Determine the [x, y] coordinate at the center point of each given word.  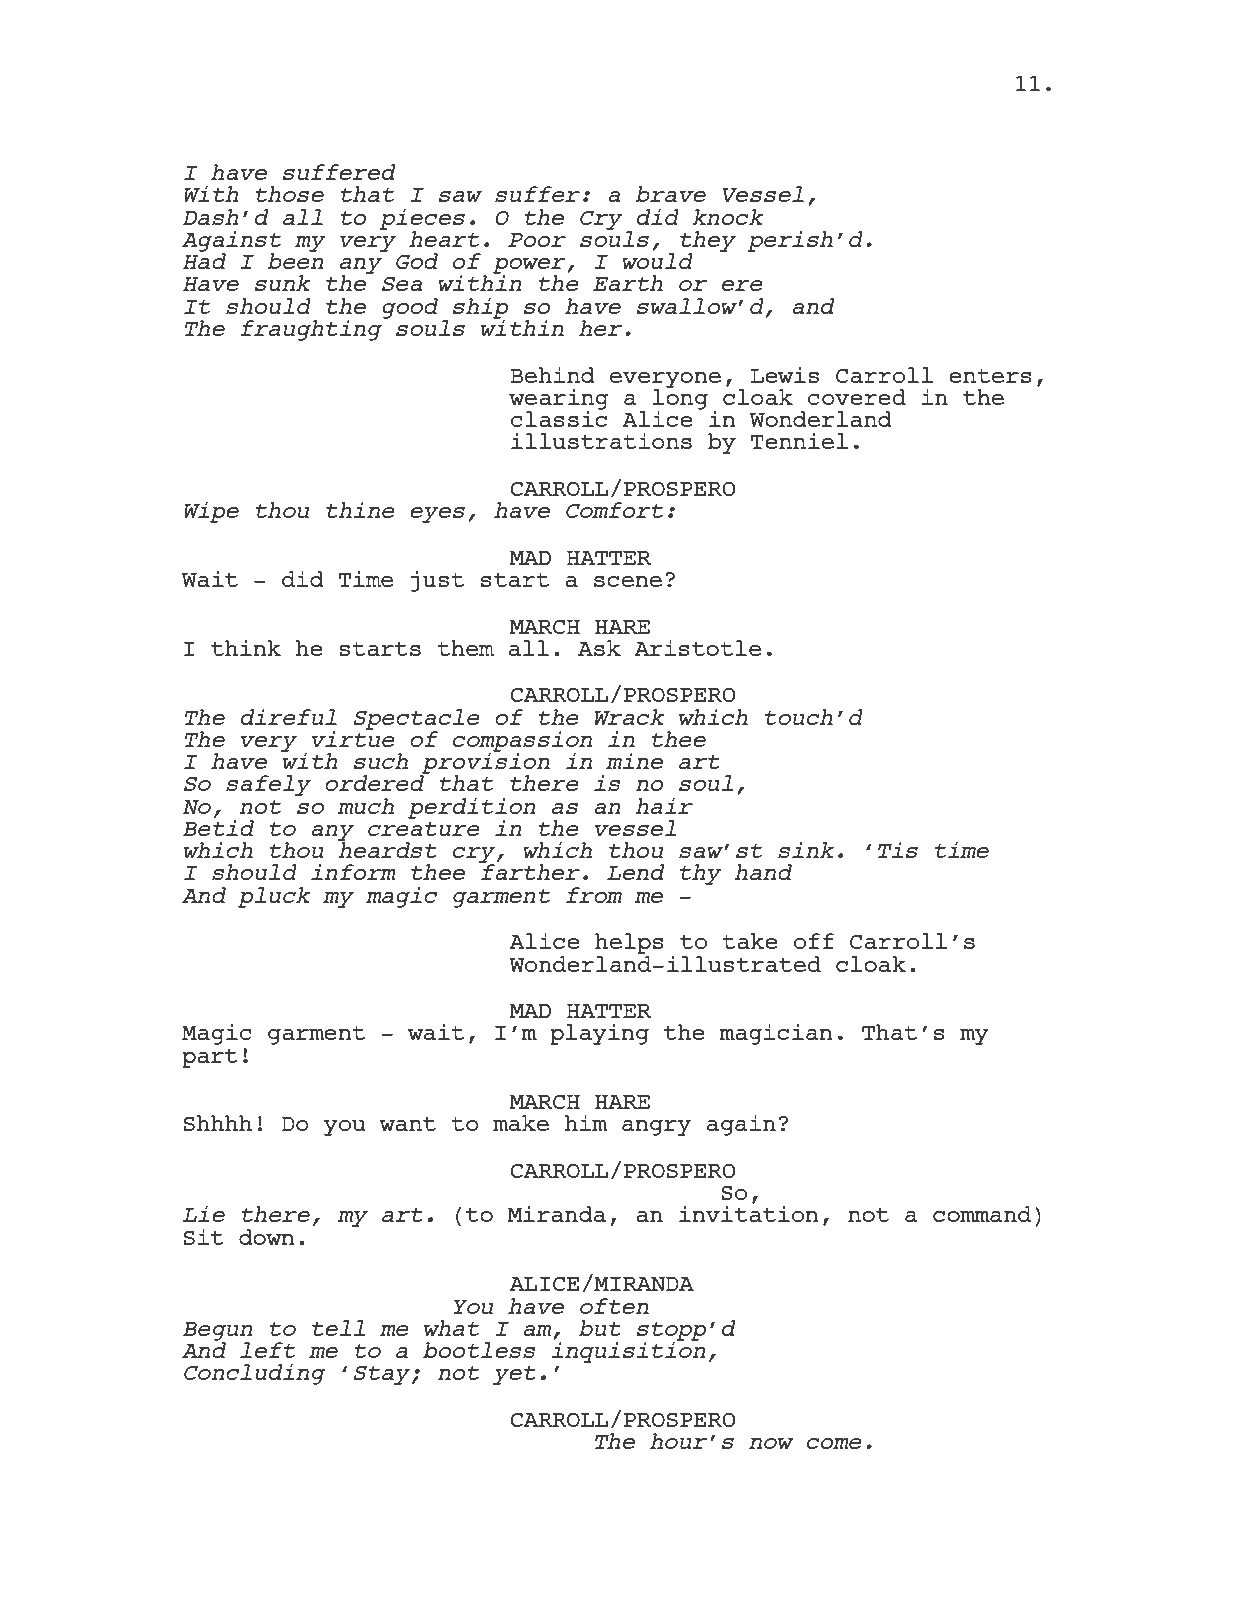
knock [728, 217]
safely [268, 785]
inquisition [628, 1351]
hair [664, 806]
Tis [898, 849]
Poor [537, 240]
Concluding [255, 1374]
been [295, 260]
